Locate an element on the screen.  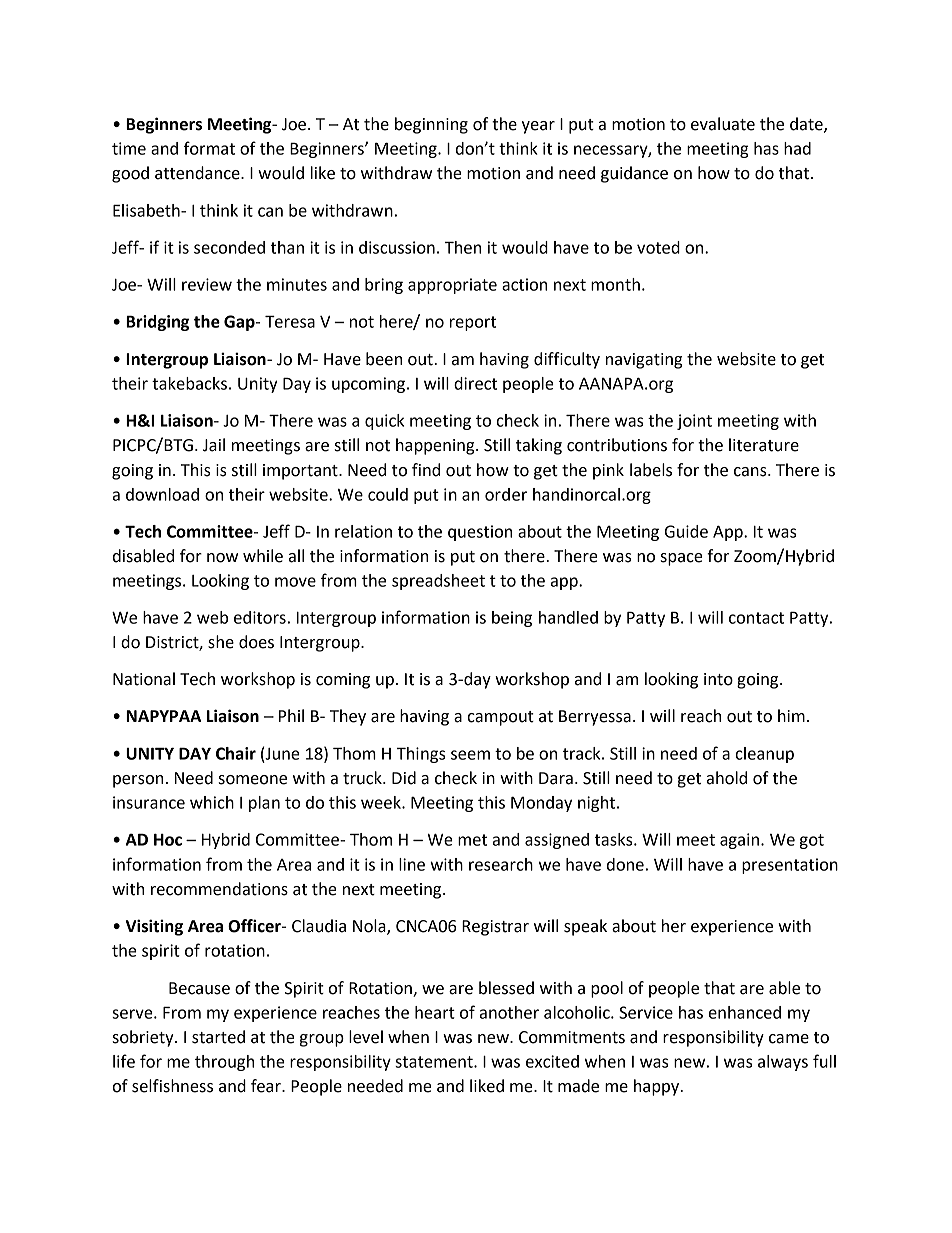
beginning is located at coordinates (431, 125).
